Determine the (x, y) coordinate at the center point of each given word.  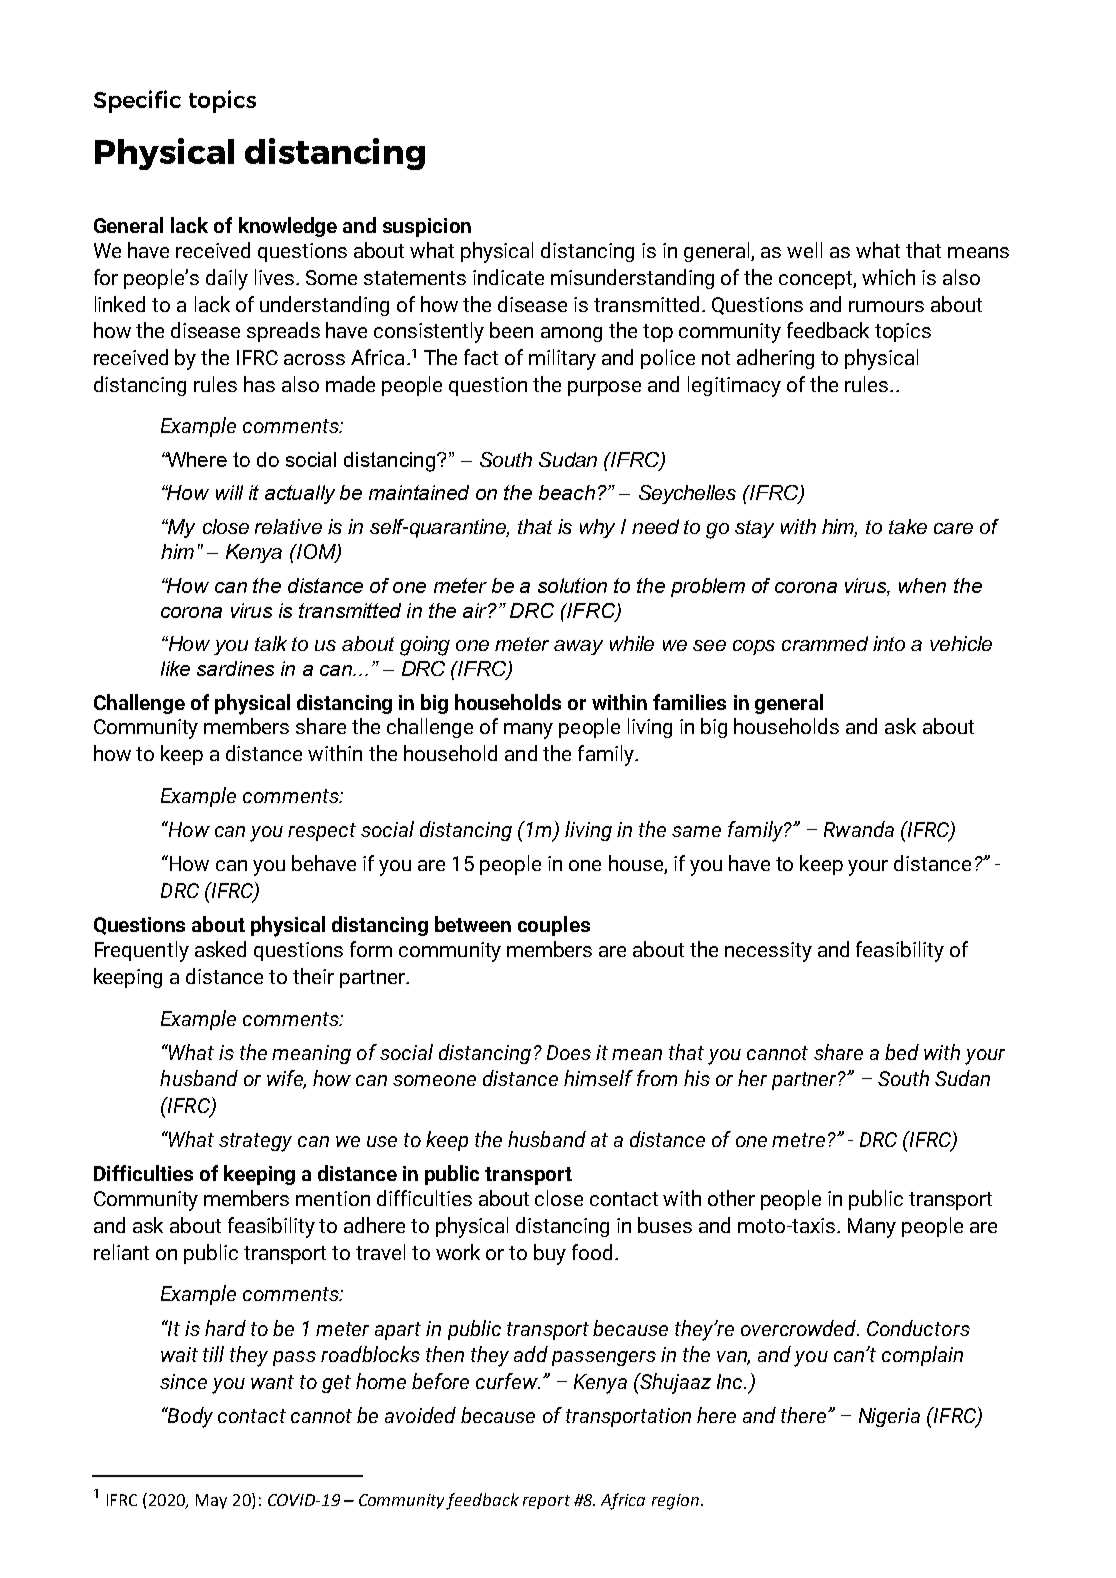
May (211, 1501)
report (546, 1502)
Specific (137, 101)
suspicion (427, 227)
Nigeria (889, 1417)
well (804, 250)
